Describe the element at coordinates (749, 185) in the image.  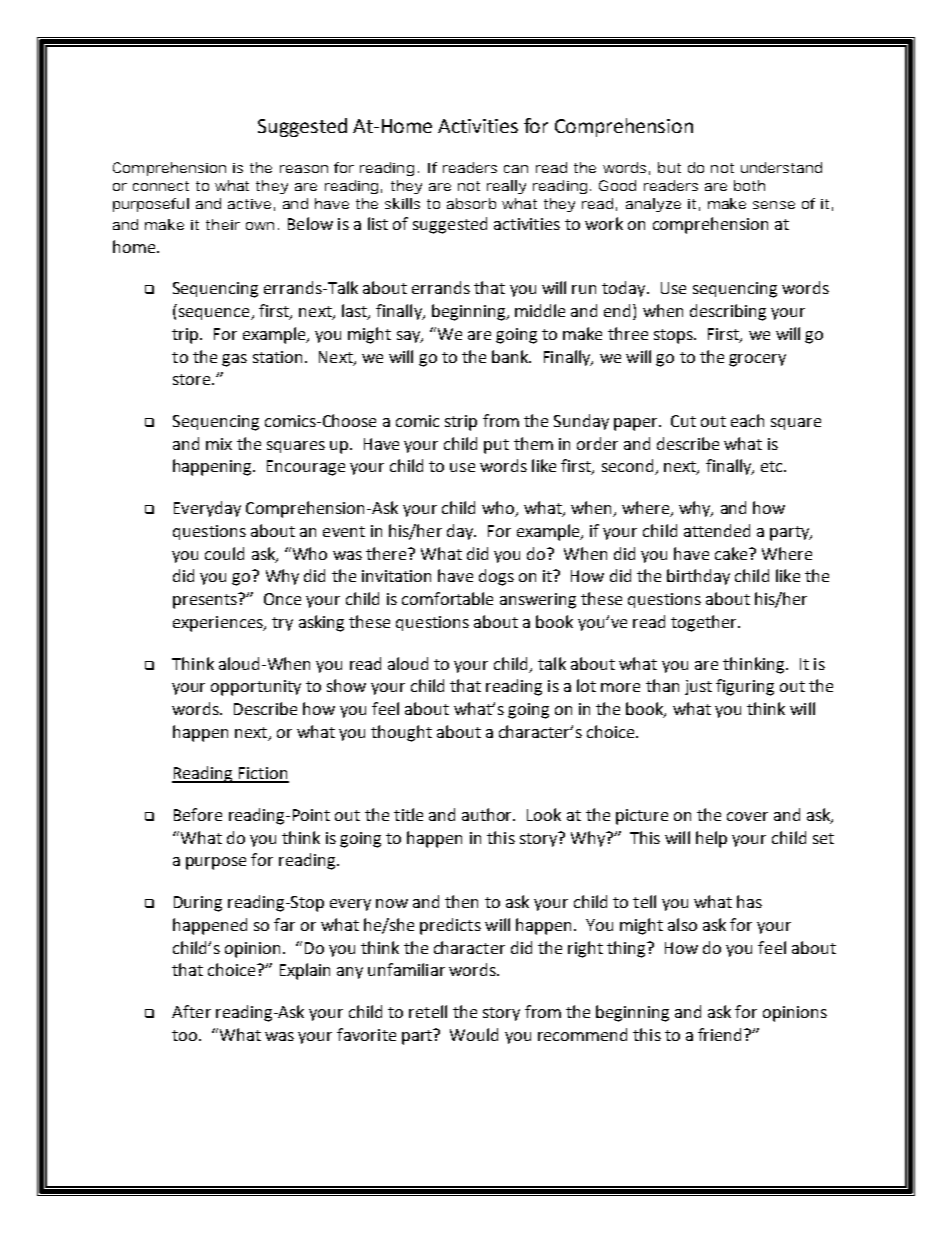
I see `both` at that location.
